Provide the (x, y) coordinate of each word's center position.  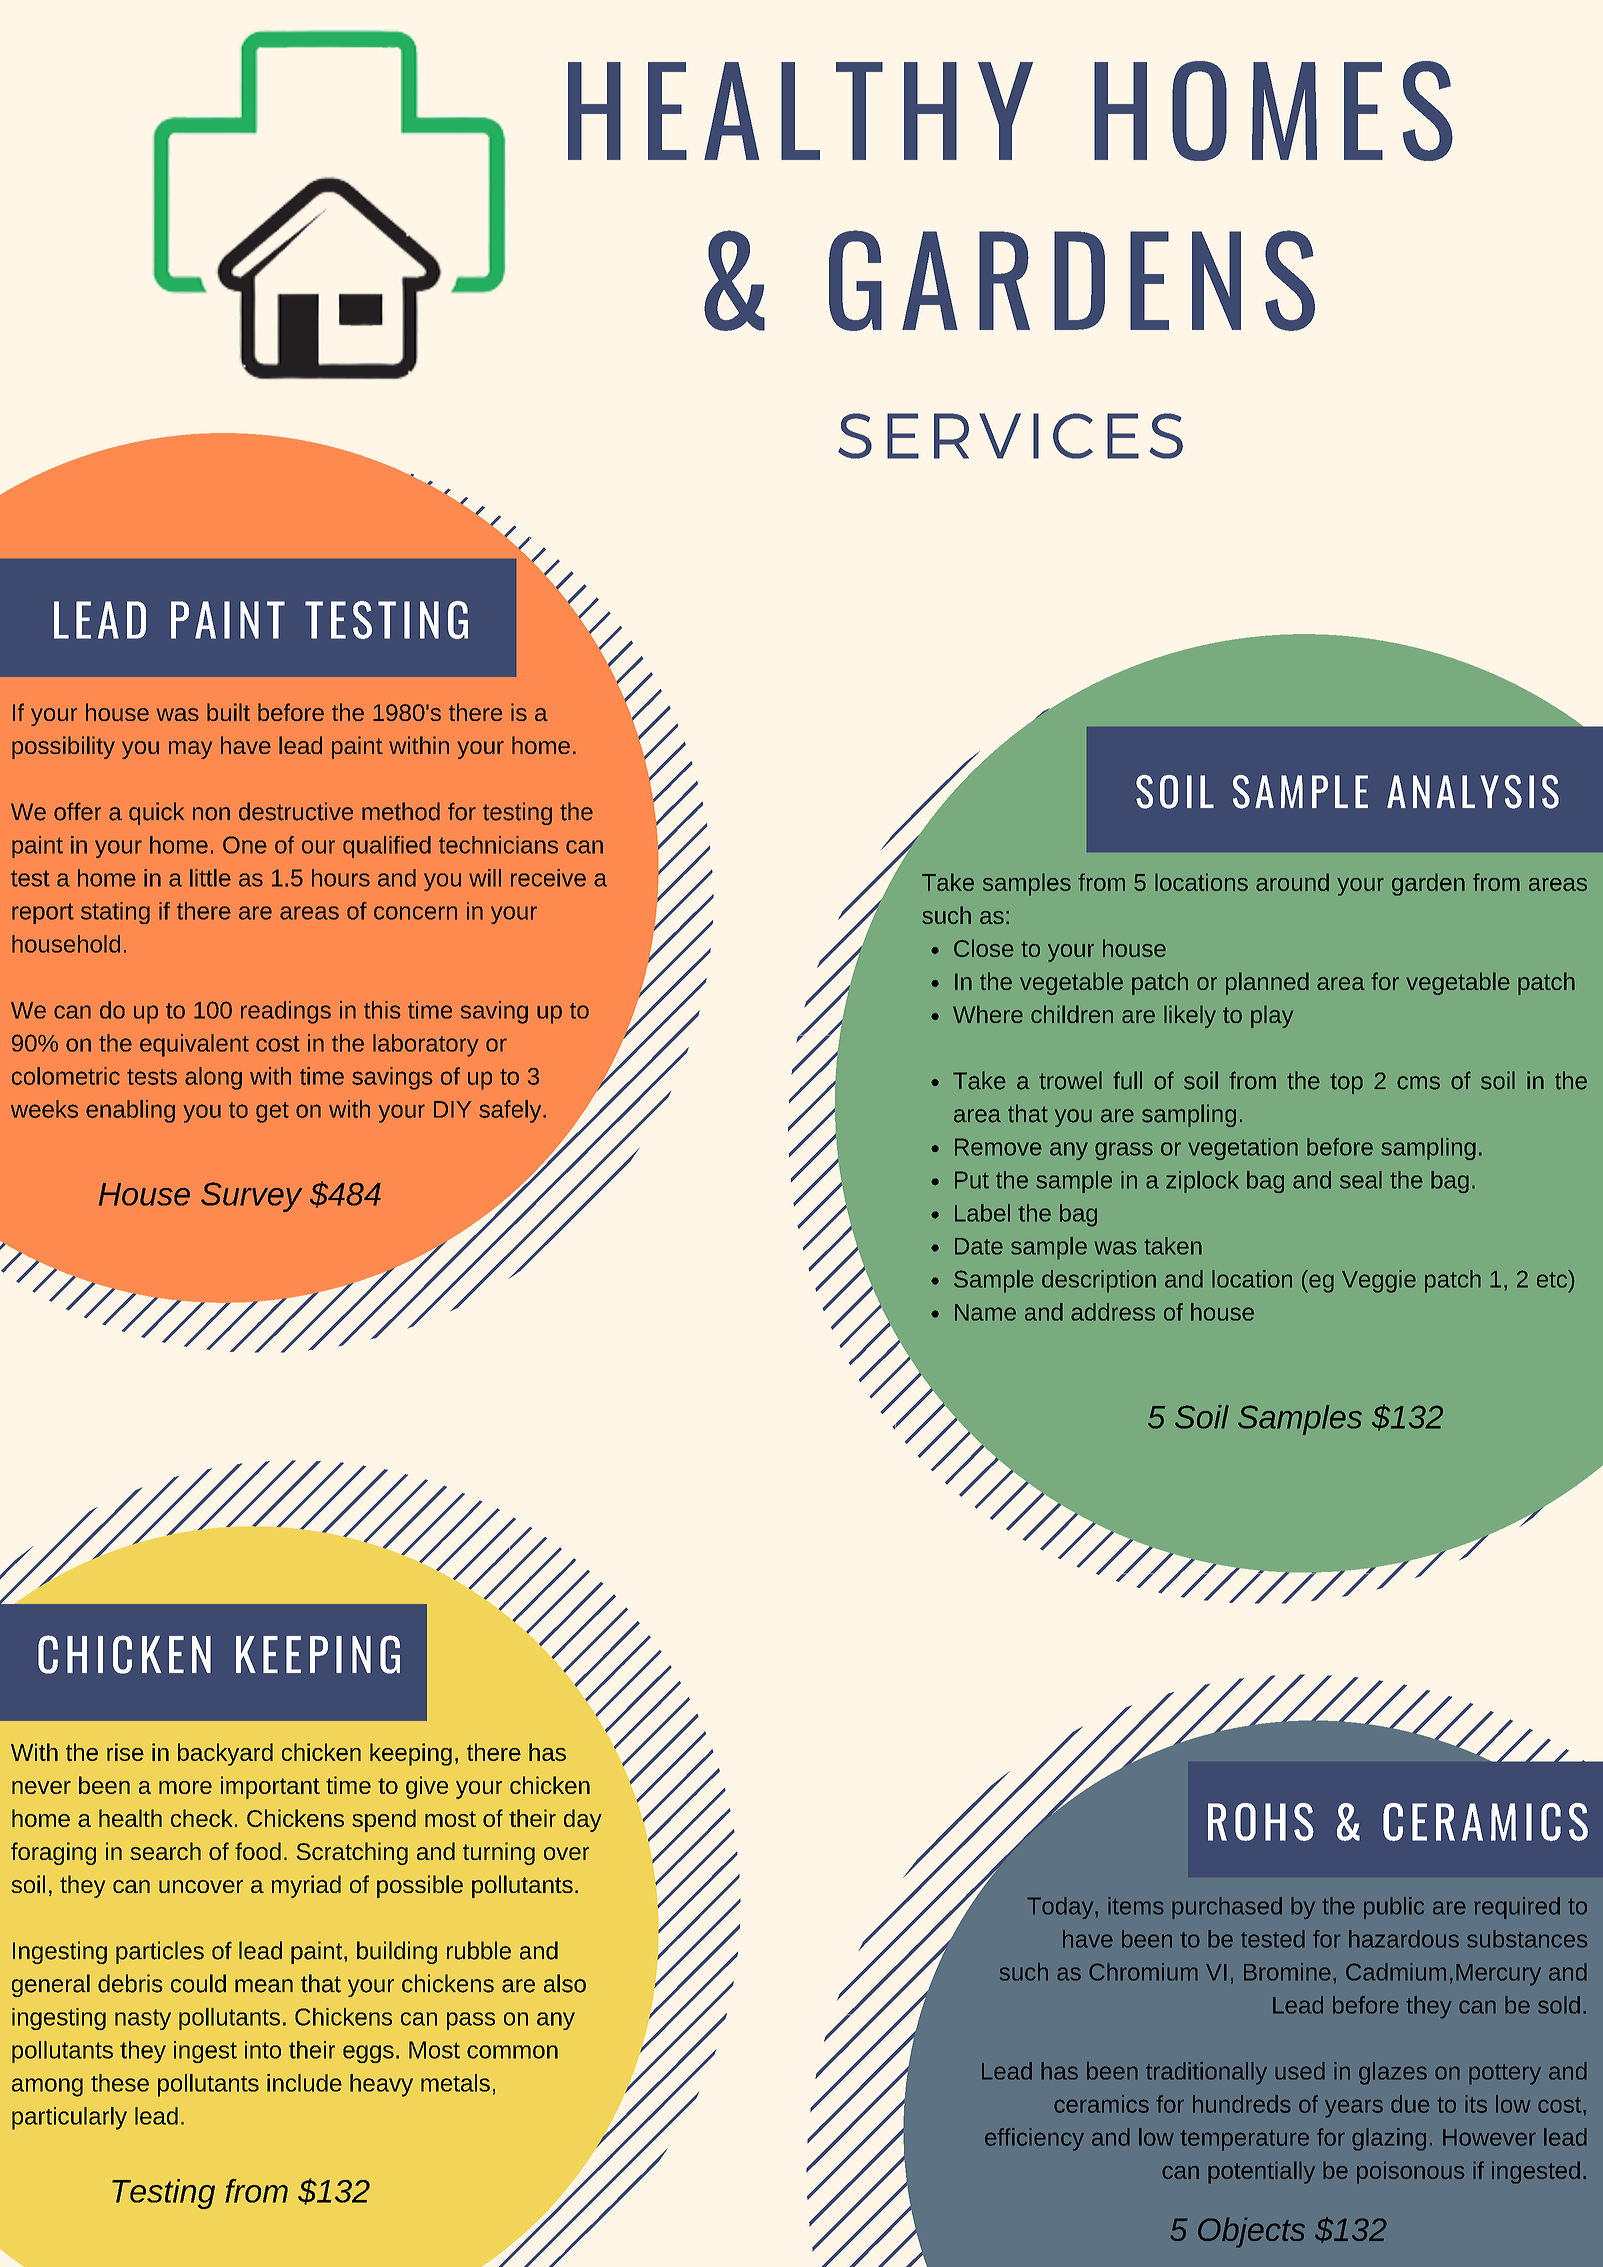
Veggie (1379, 1281)
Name (985, 1312)
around (1292, 882)
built (228, 712)
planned (1267, 983)
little (210, 878)
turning (499, 1853)
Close (984, 948)
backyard (225, 1754)
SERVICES (1010, 436)
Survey (251, 1197)
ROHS (1261, 1822)
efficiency (1034, 2139)
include (304, 2083)
